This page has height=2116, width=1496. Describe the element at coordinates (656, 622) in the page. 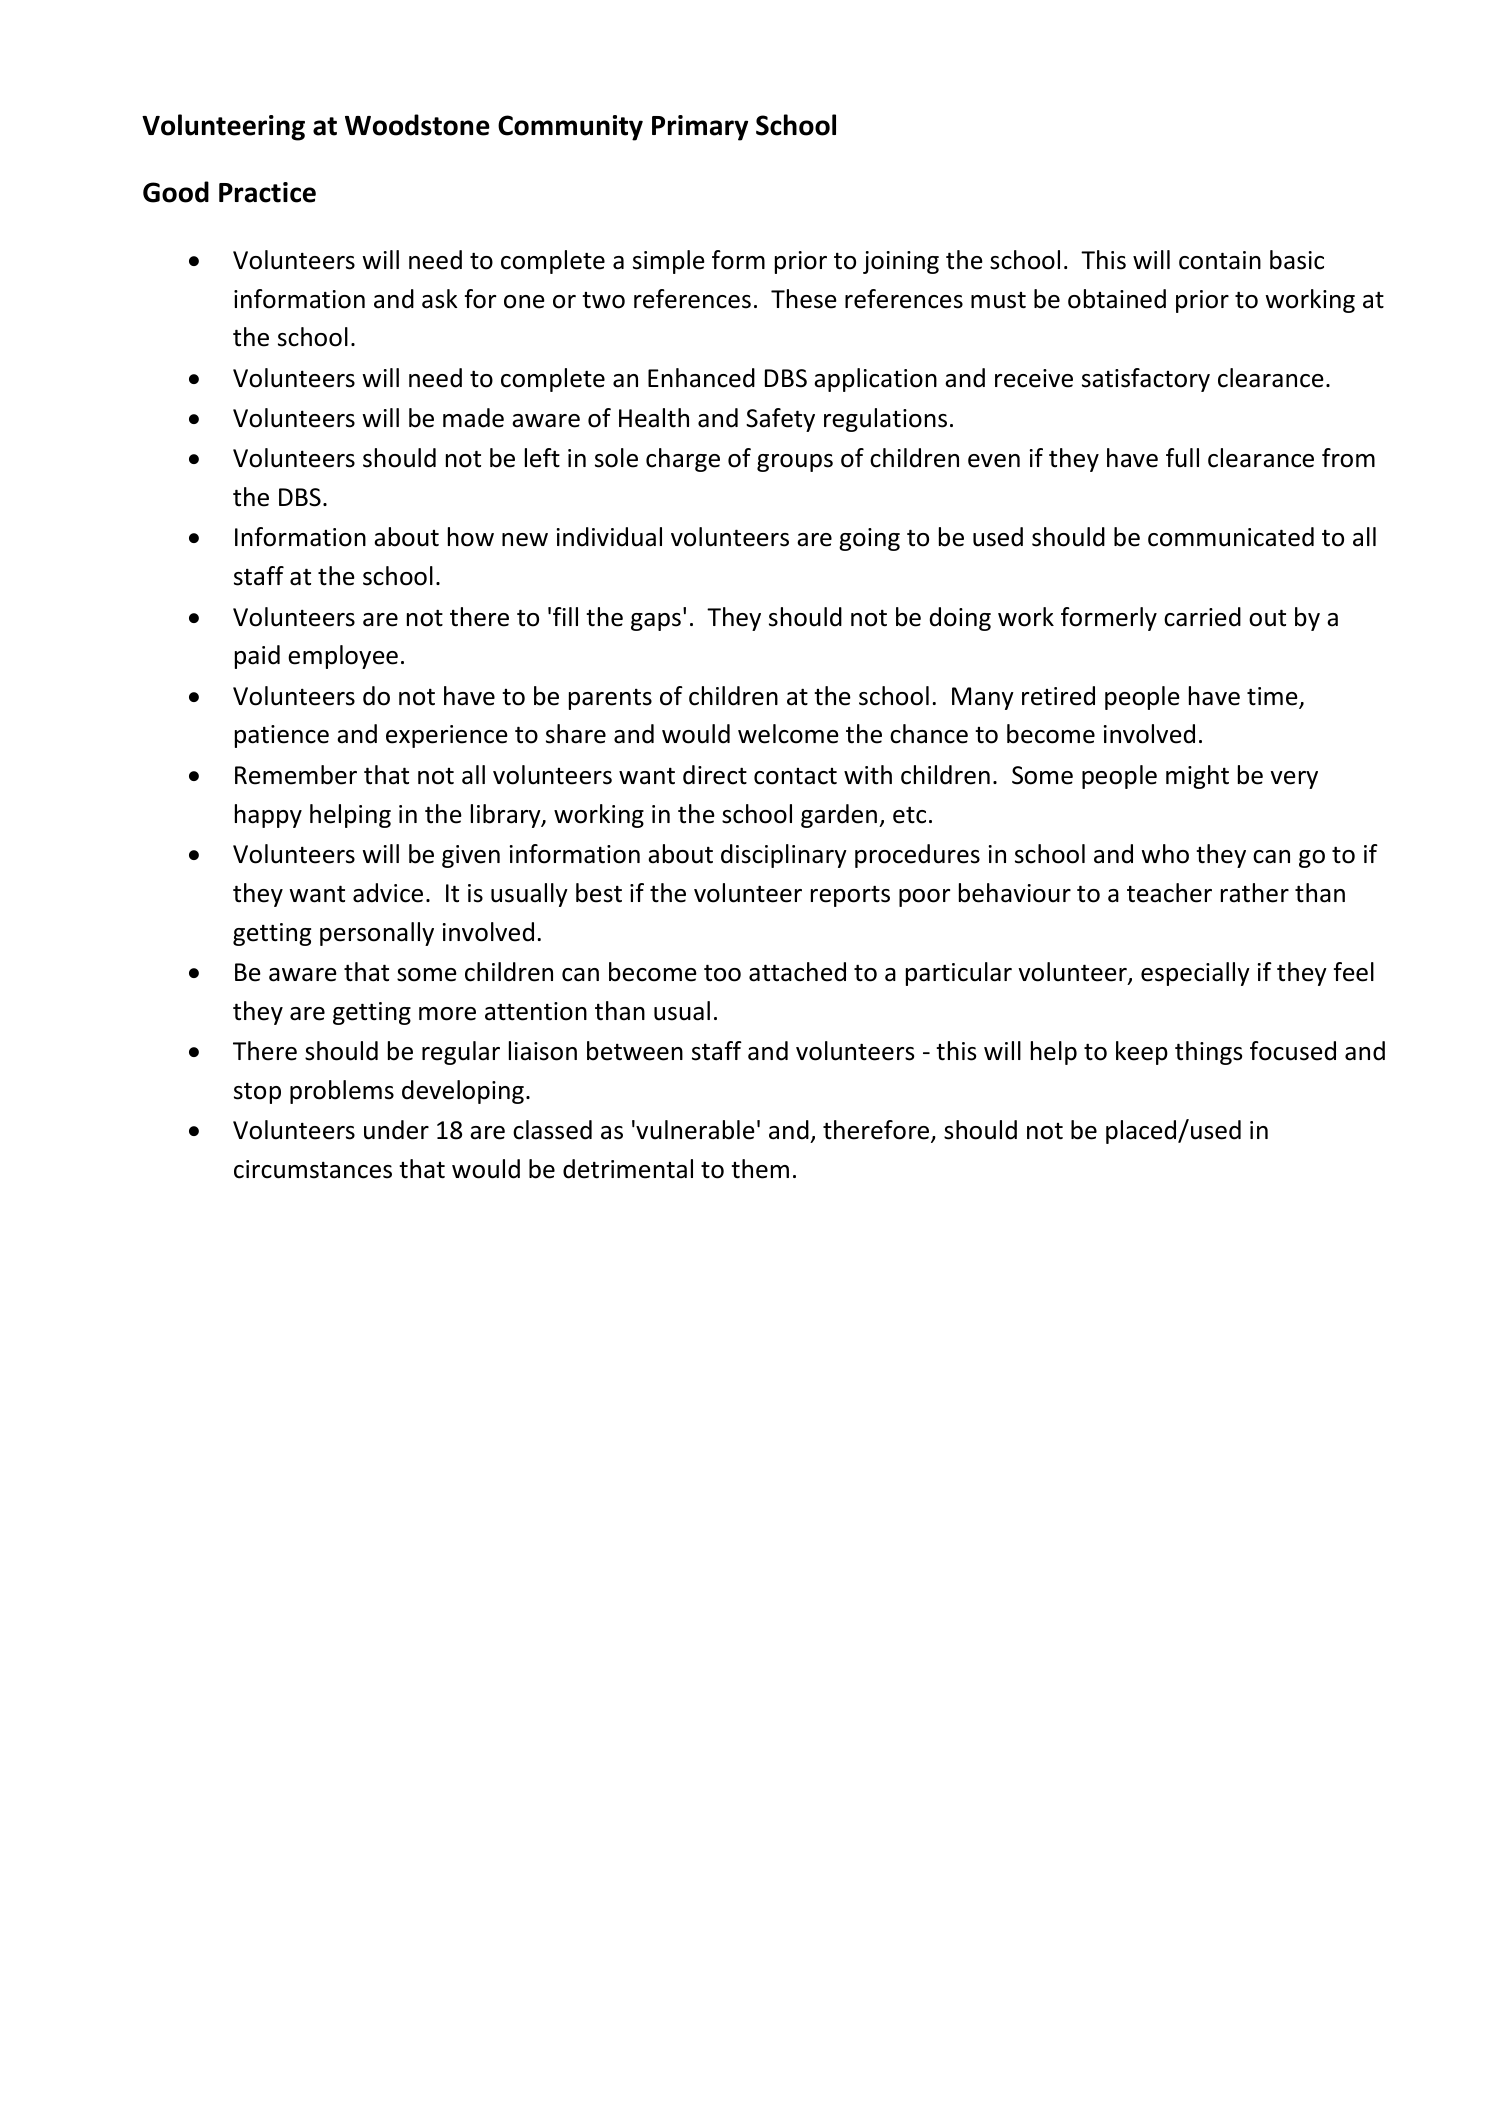

I see `gaps` at that location.
